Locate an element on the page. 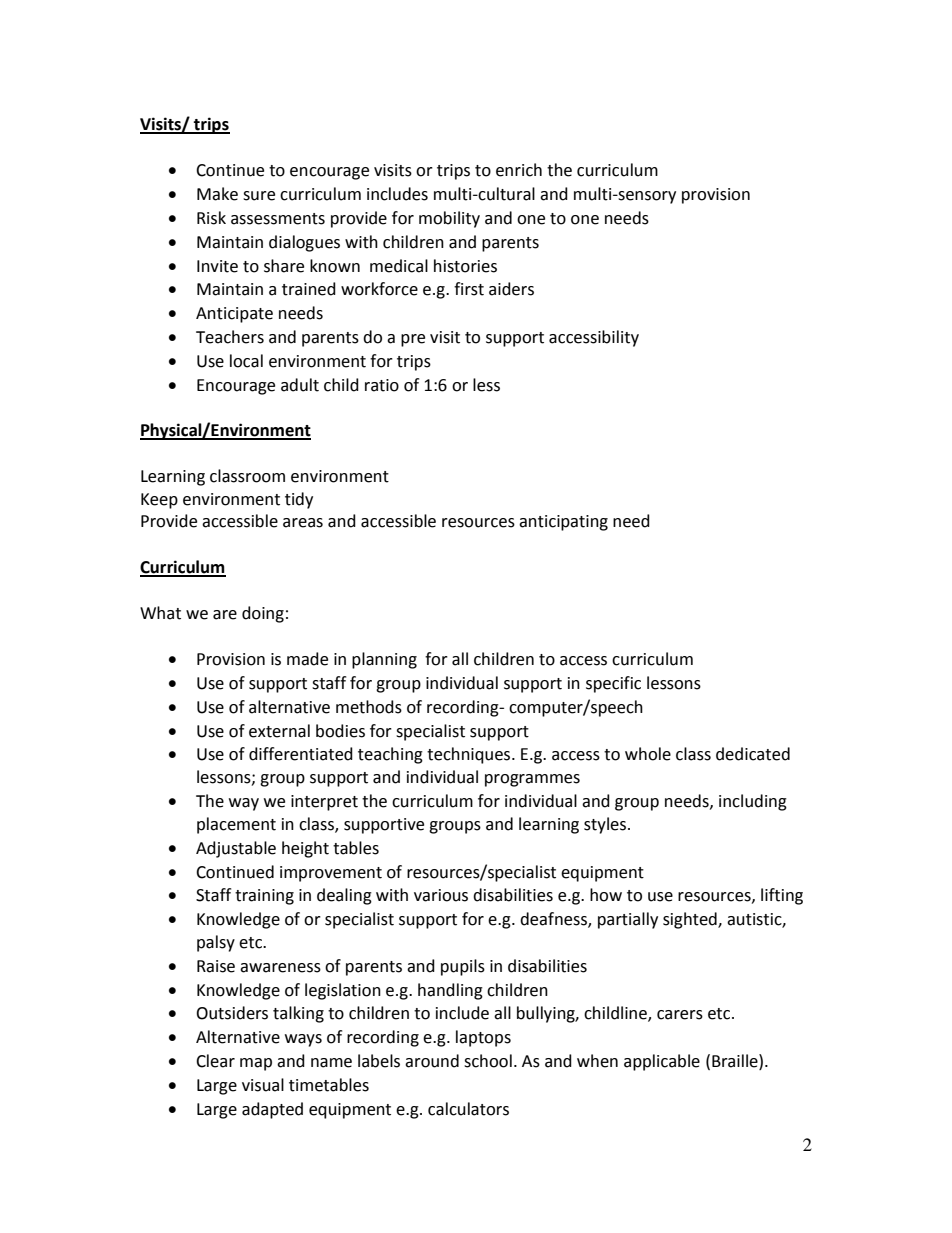  Adjustable is located at coordinates (236, 849).
